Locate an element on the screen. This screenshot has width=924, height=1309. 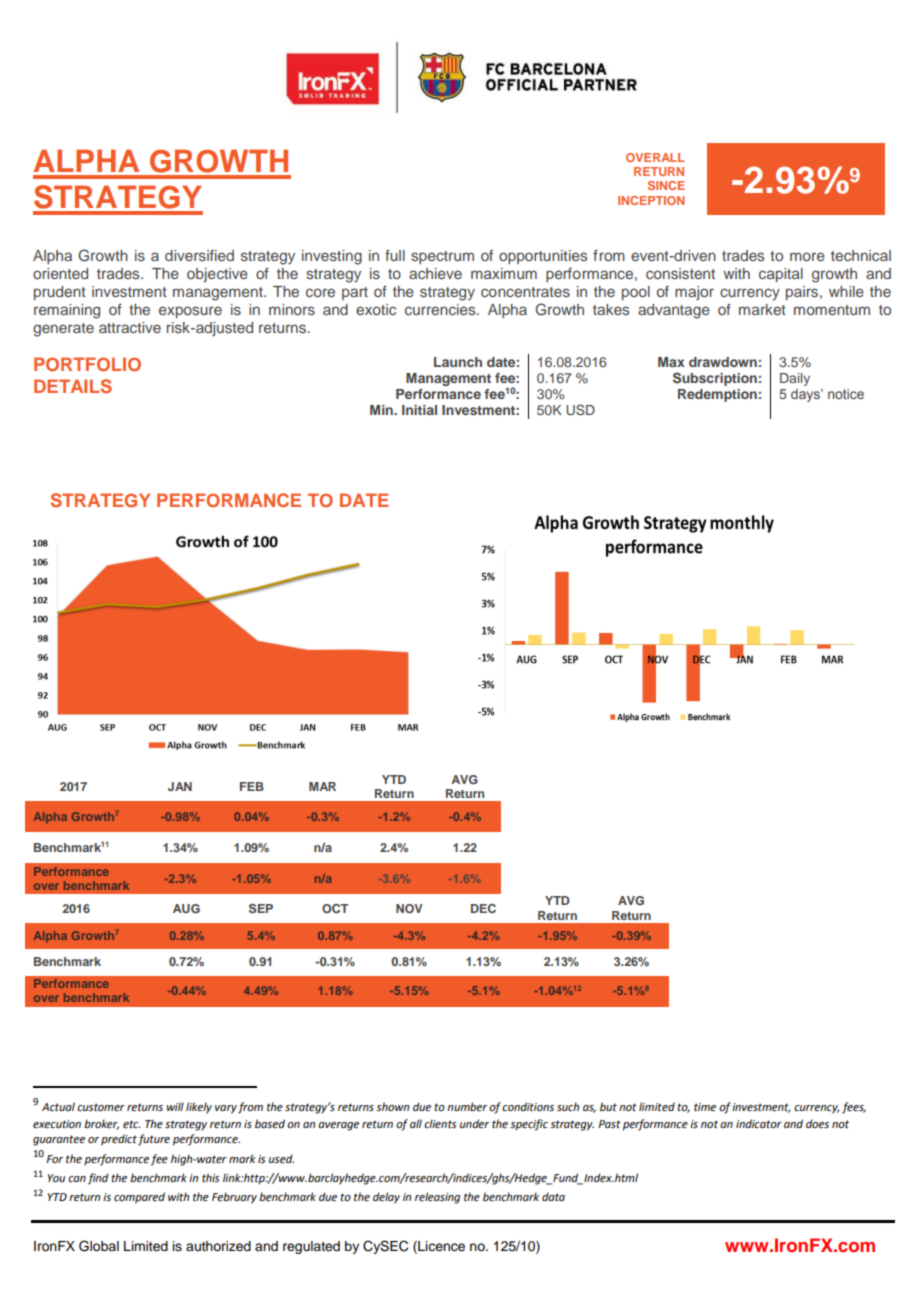
AUG is located at coordinates (186, 908).
